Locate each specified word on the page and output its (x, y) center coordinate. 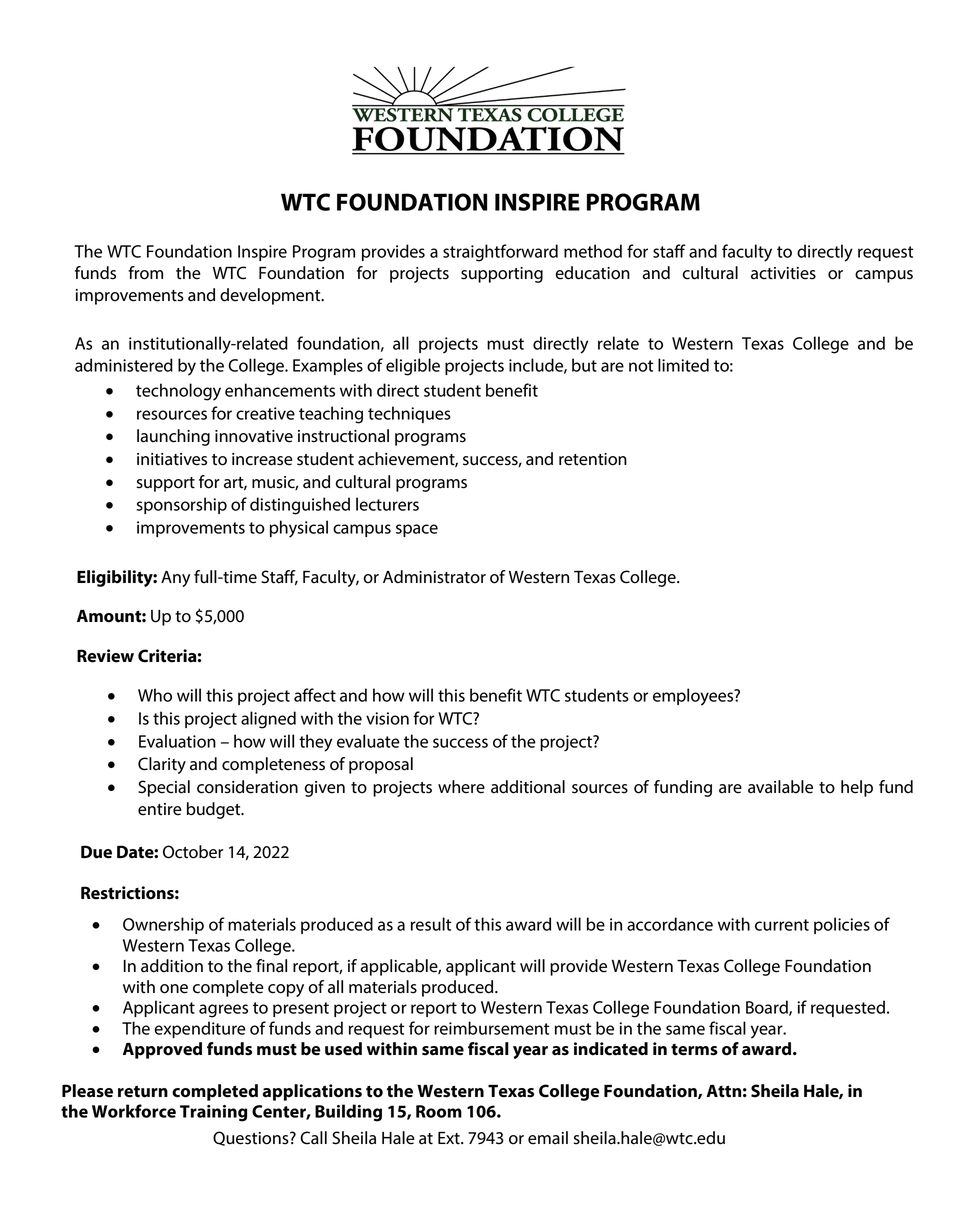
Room (439, 1111)
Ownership (163, 925)
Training (213, 1113)
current (782, 925)
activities (783, 273)
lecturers (387, 504)
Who (155, 695)
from (145, 273)
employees (694, 697)
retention (593, 459)
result (431, 924)
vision (387, 718)
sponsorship (182, 505)
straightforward (500, 253)
